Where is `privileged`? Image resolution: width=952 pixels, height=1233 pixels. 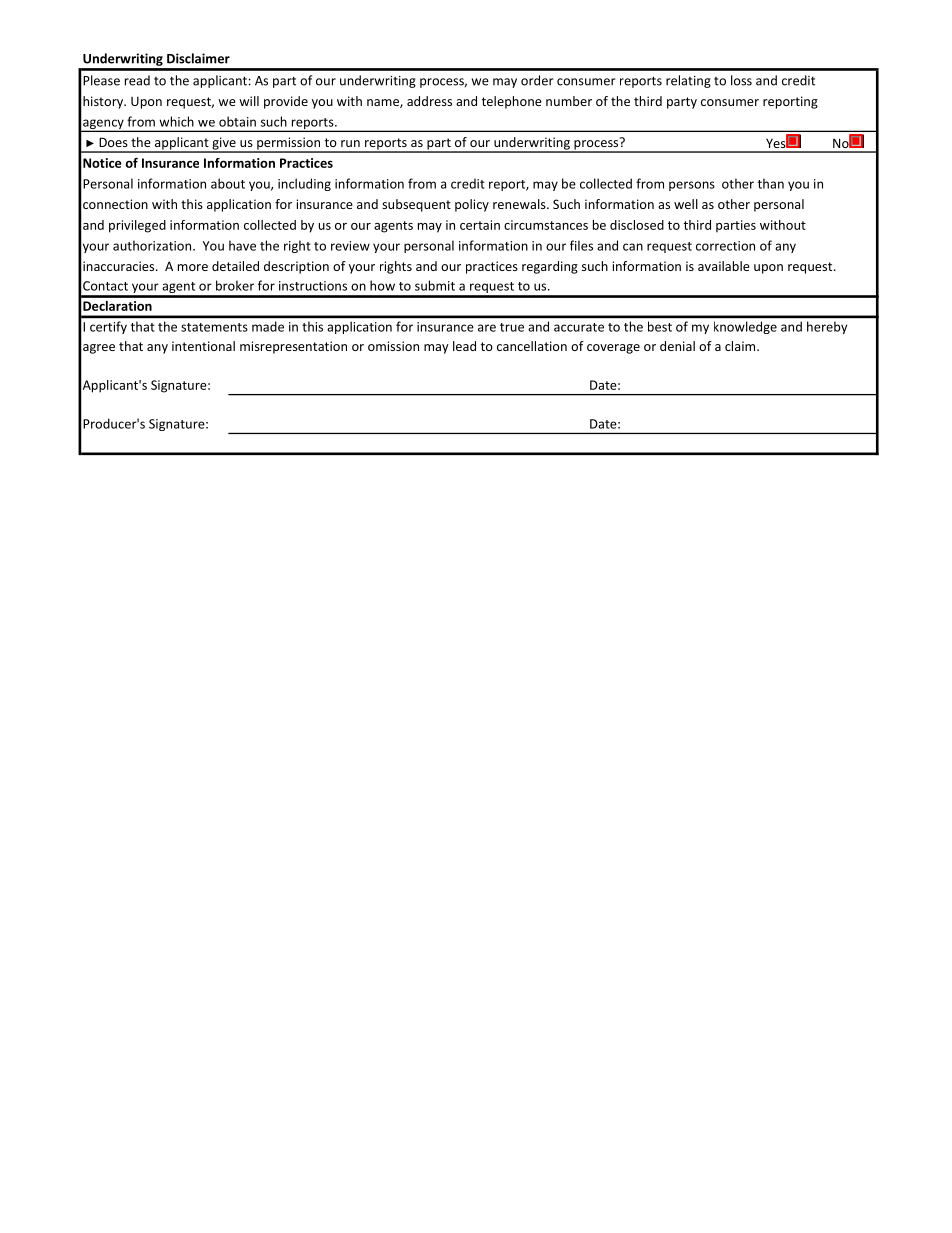 privileged is located at coordinates (137, 226).
